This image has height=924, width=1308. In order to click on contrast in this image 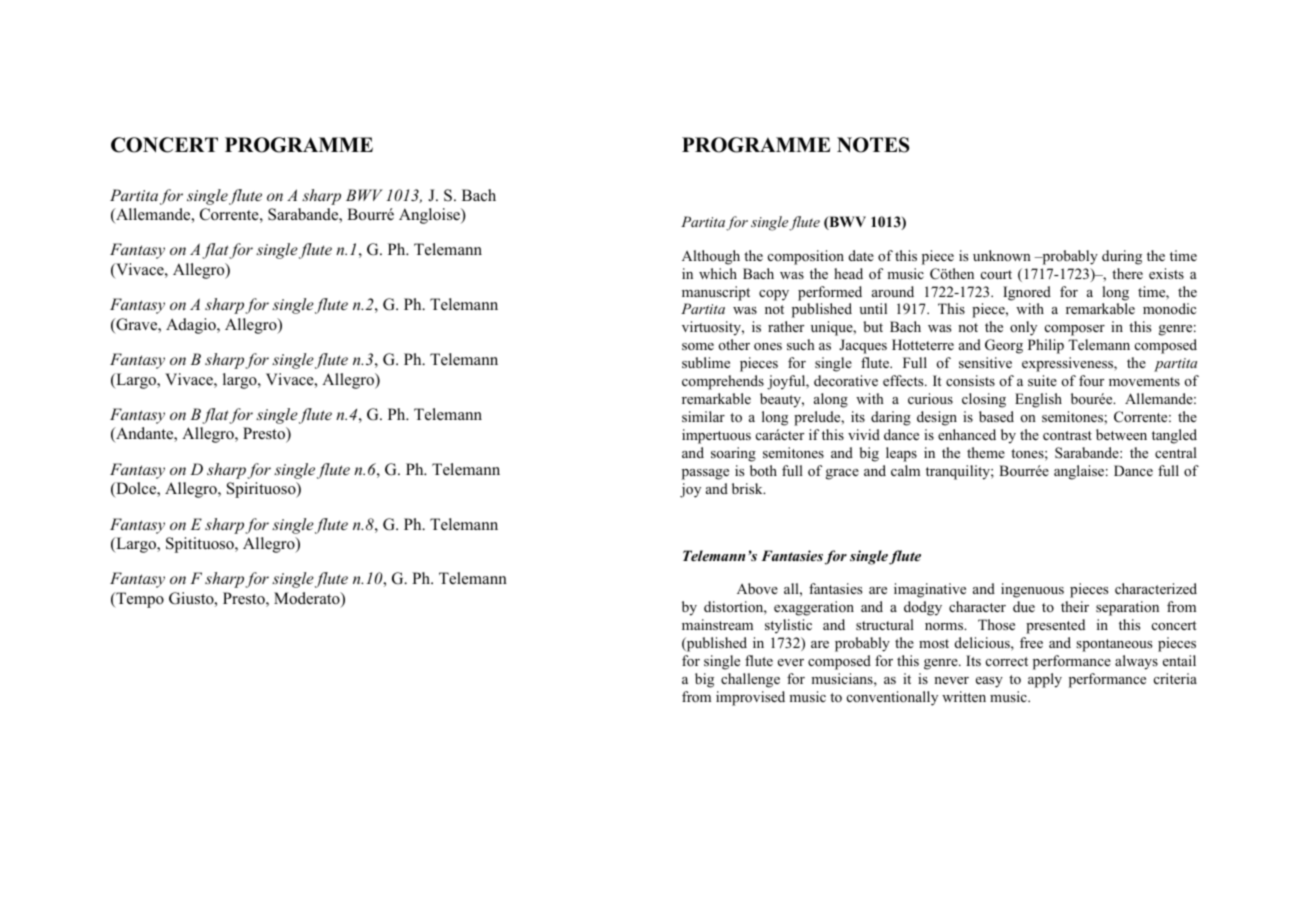, I will do `click(1067, 435)`.
